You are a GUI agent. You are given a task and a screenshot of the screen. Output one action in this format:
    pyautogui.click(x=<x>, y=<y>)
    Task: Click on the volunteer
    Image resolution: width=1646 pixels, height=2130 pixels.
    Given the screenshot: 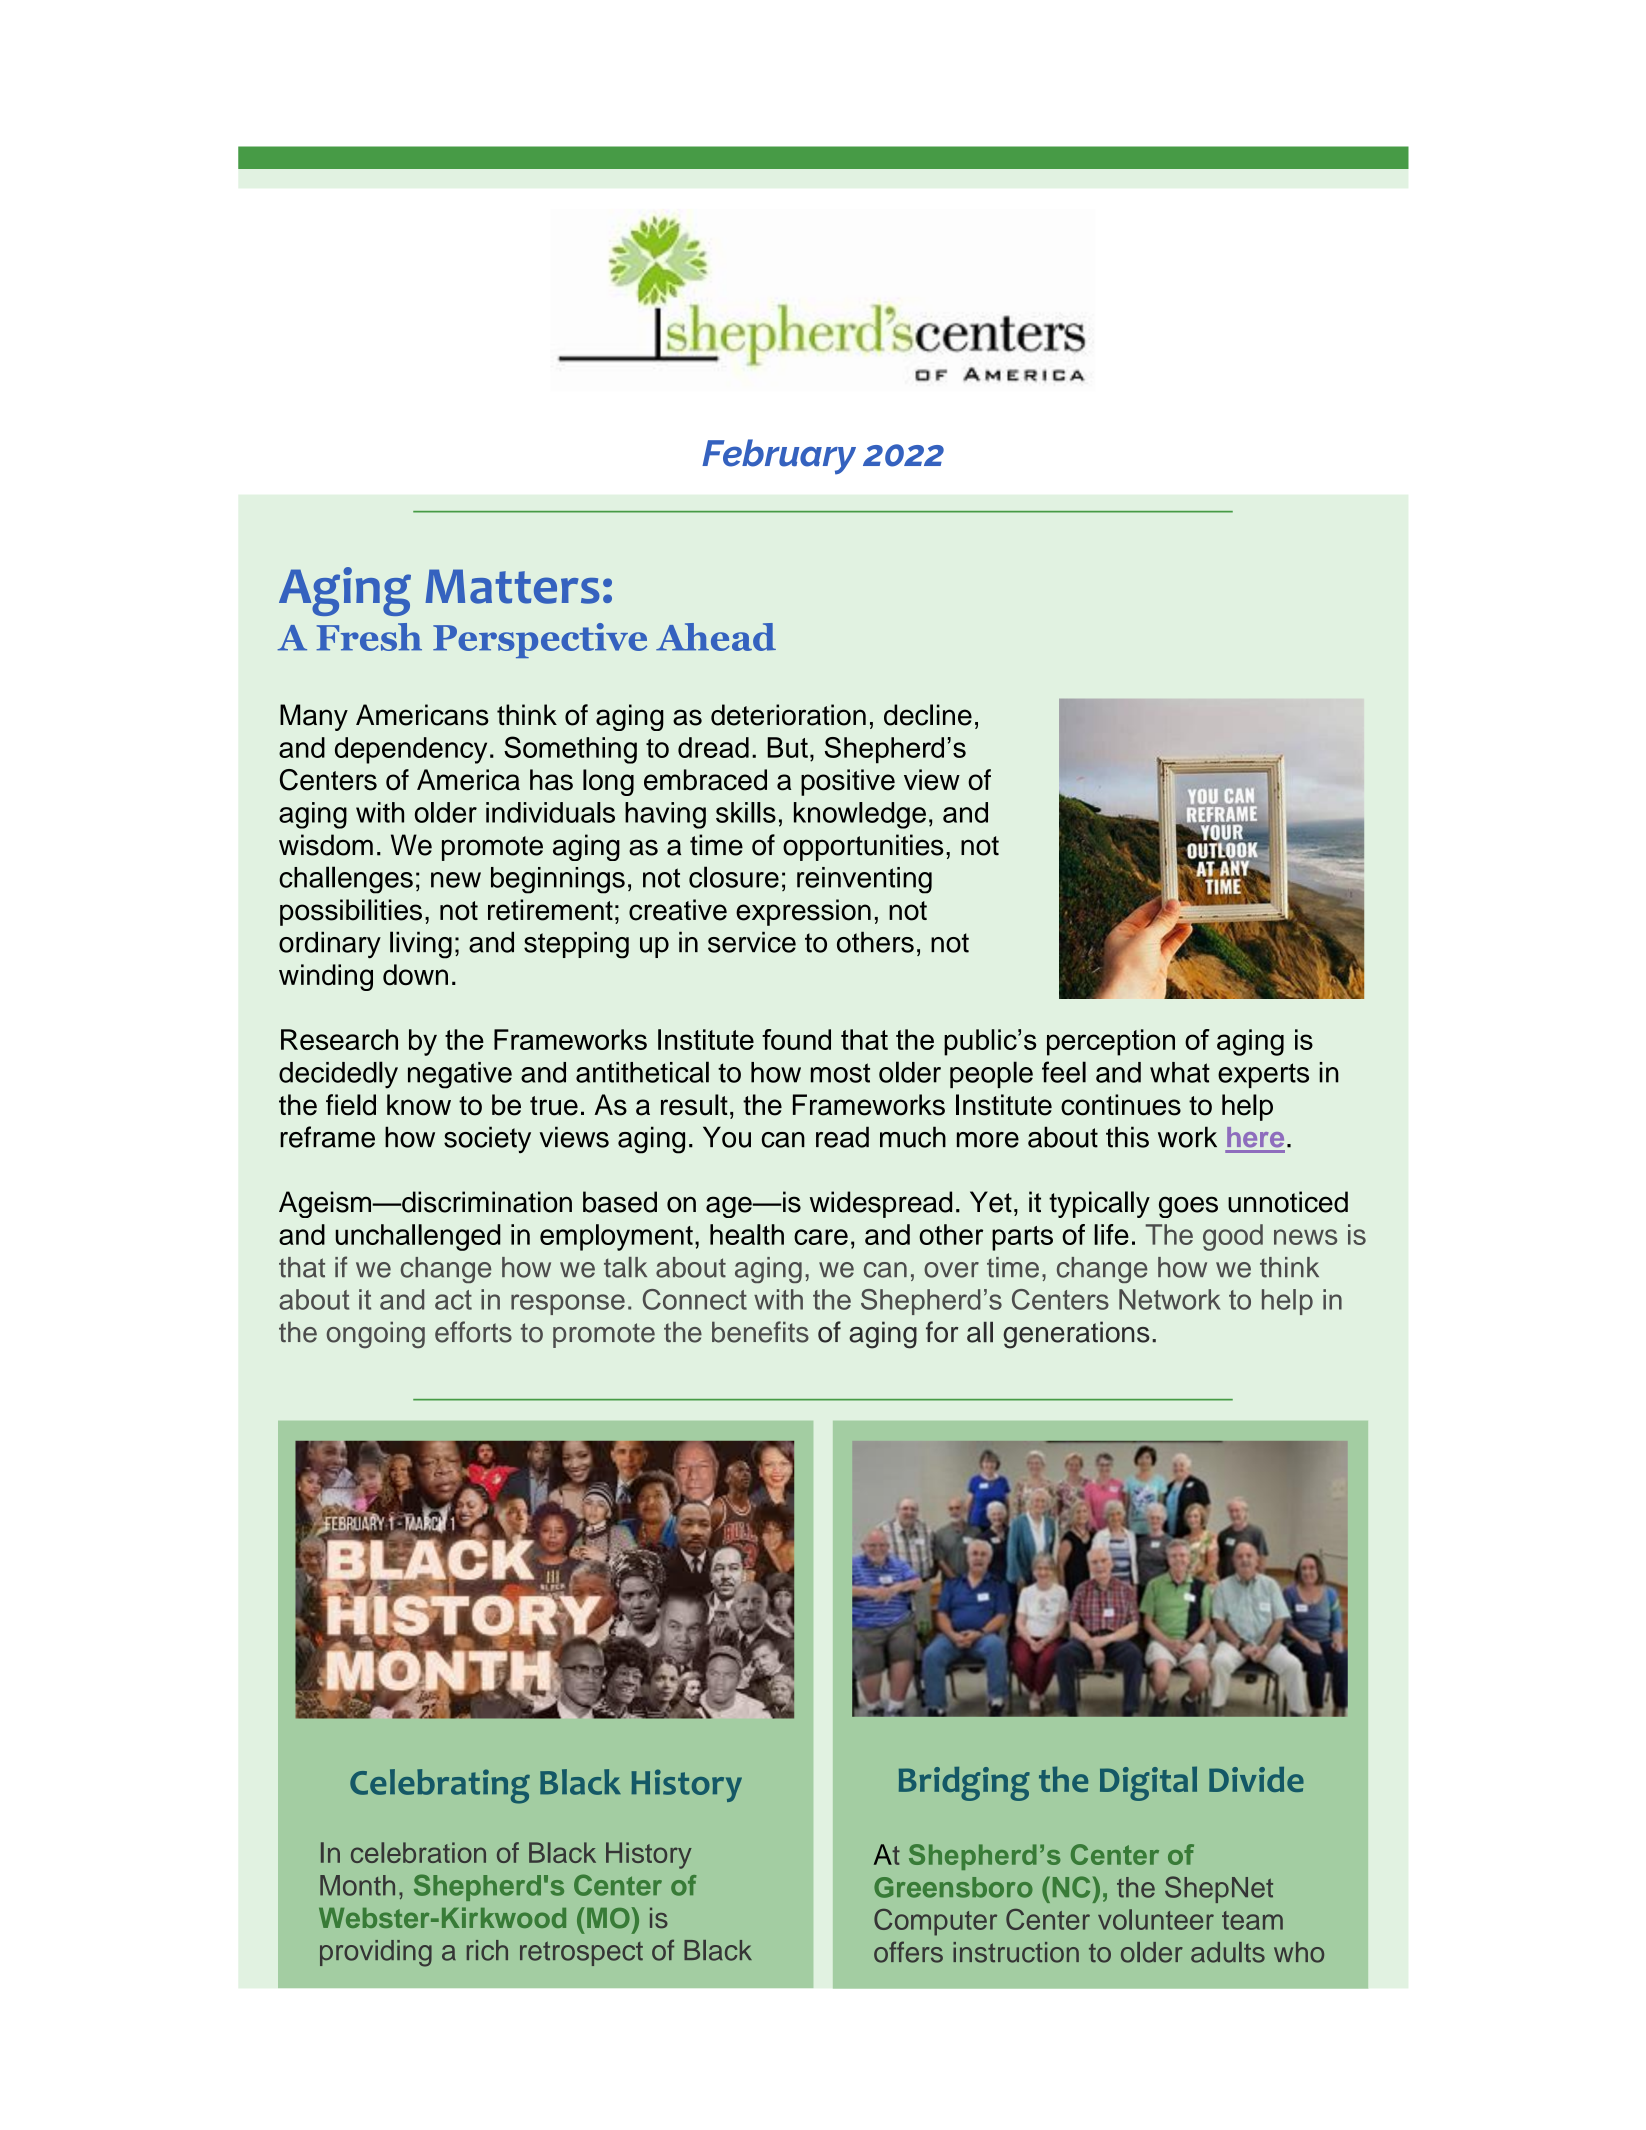 What is the action you would take?
    pyautogui.click(x=1156, y=1919)
